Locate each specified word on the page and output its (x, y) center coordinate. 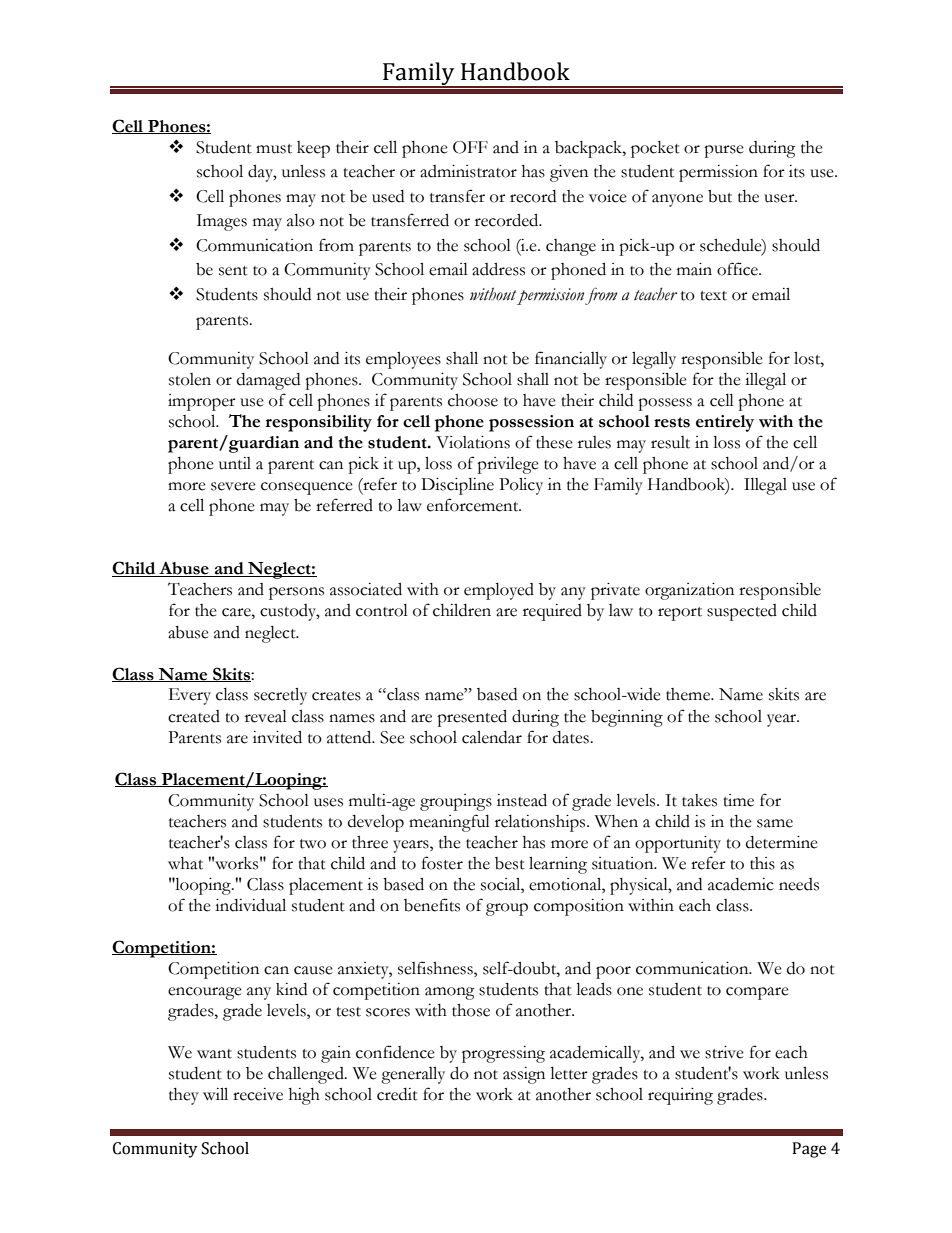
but (720, 196)
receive (258, 1094)
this (762, 863)
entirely (725, 423)
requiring (680, 1096)
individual (250, 905)
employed (499, 591)
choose (473, 400)
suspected (742, 612)
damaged (268, 381)
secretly (280, 696)
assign (524, 1075)
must (274, 149)
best (510, 863)
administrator (468, 171)
